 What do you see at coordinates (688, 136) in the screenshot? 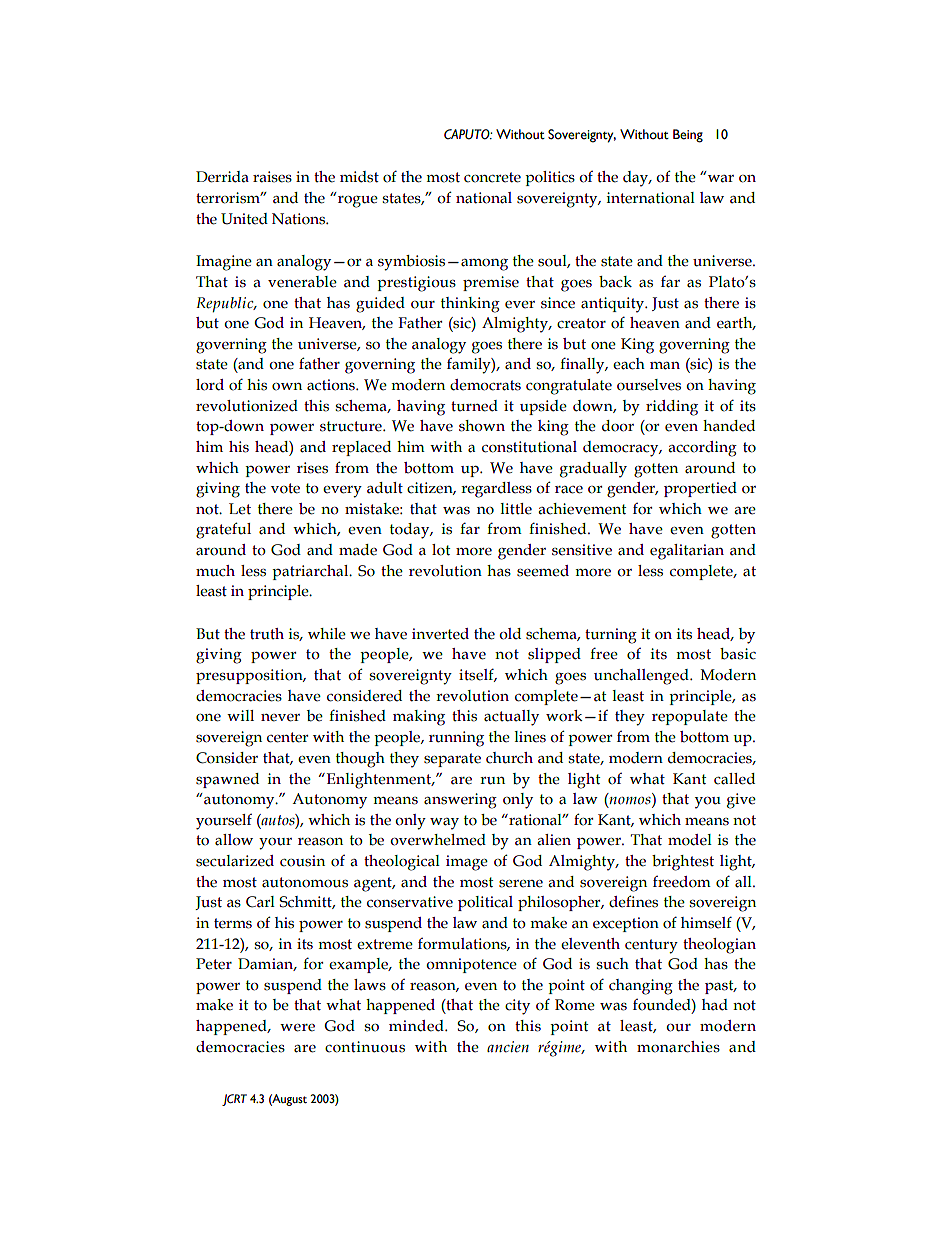
I see `Being` at bounding box center [688, 136].
